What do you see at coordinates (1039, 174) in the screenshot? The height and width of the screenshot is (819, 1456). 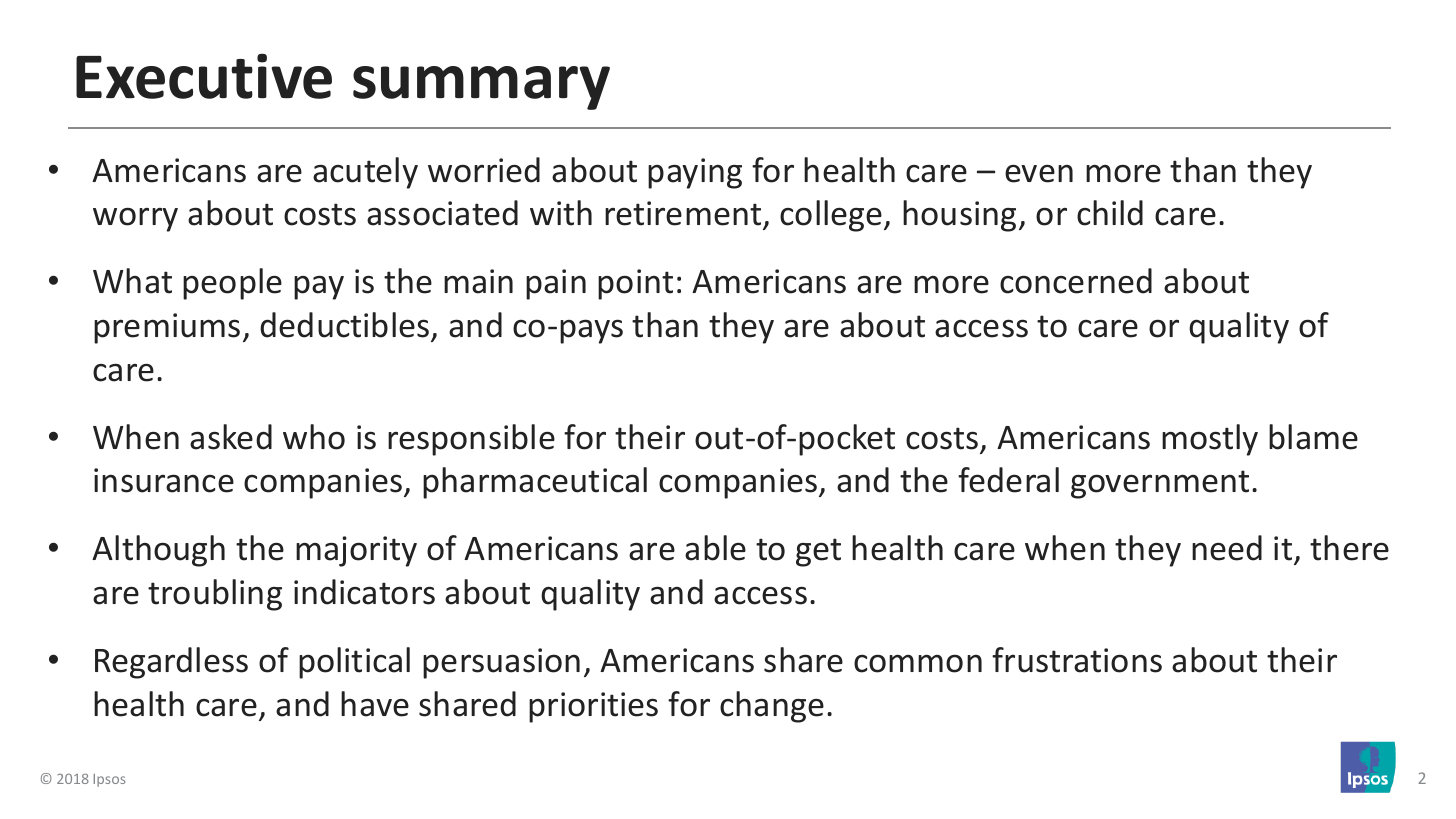 I see `even` at bounding box center [1039, 174].
